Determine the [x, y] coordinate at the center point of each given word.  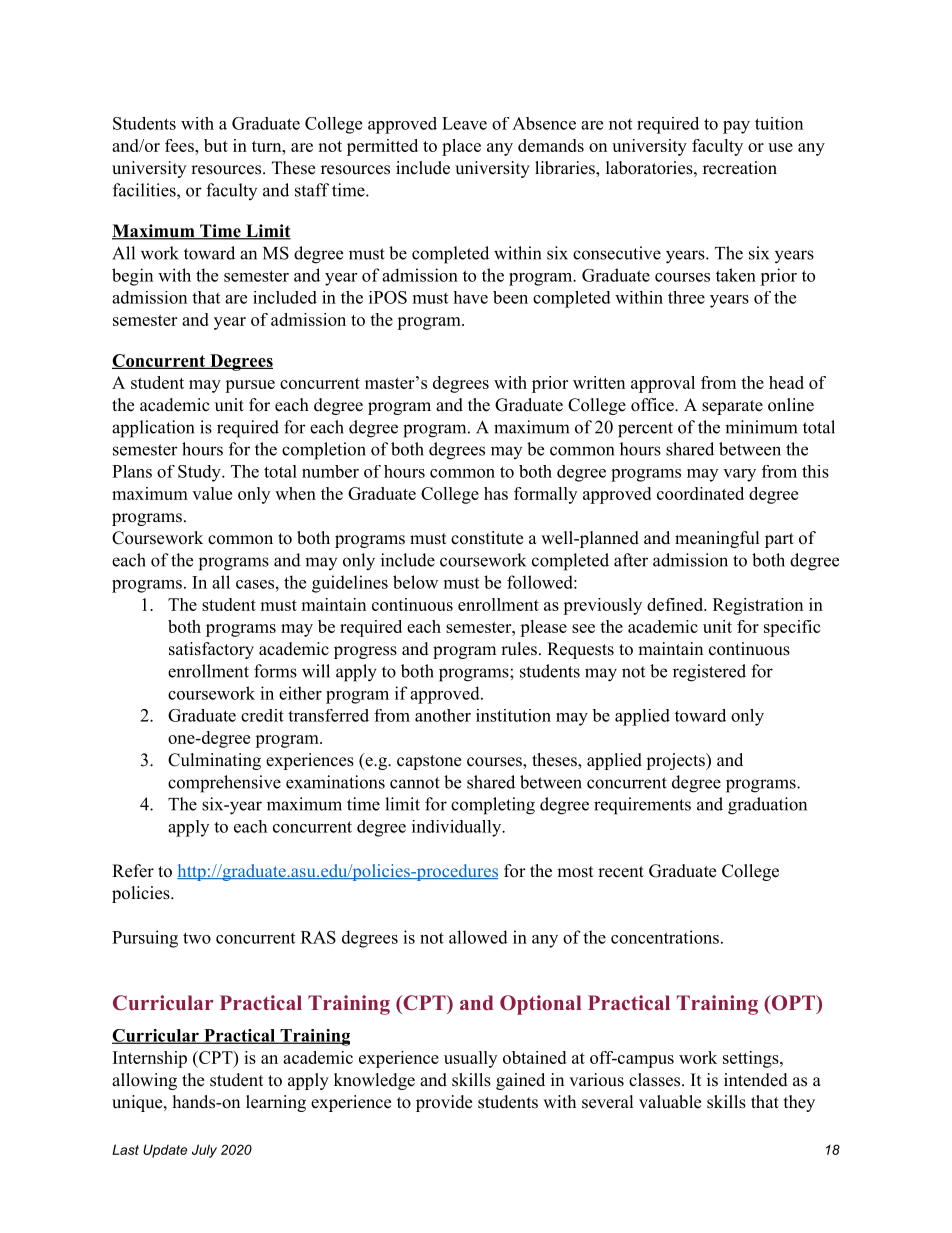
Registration [758, 606]
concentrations [665, 937]
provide [444, 1103]
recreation [740, 168]
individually [457, 828]
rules [519, 649]
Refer [133, 871]
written [599, 382]
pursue [250, 386]
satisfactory [211, 650]
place [461, 147]
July [204, 1151]
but [216, 145]
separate [732, 407]
